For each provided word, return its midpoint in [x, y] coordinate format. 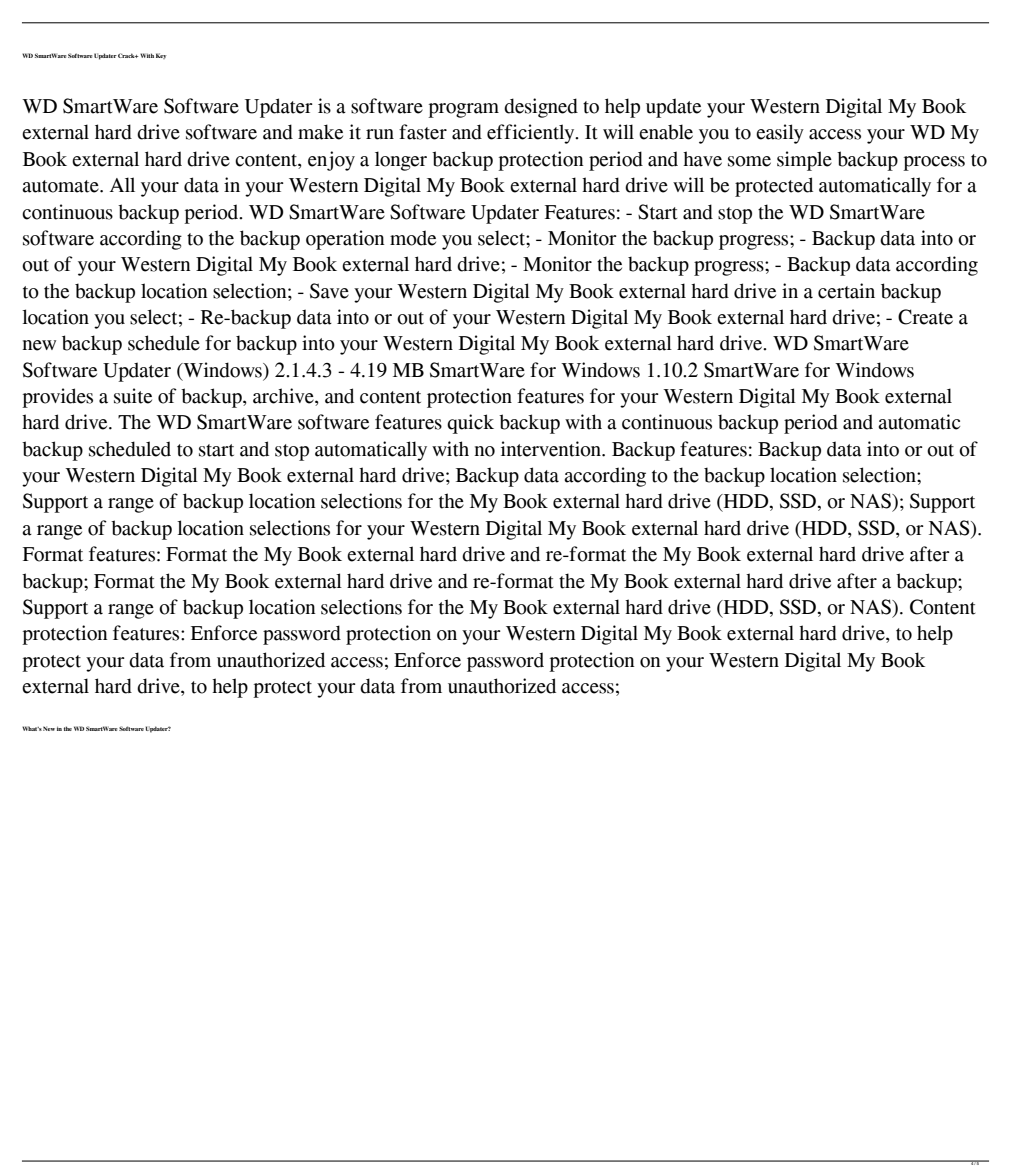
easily [780, 134]
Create [925, 317]
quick [470, 424]
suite [133, 396]
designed [541, 108]
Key [161, 56]
